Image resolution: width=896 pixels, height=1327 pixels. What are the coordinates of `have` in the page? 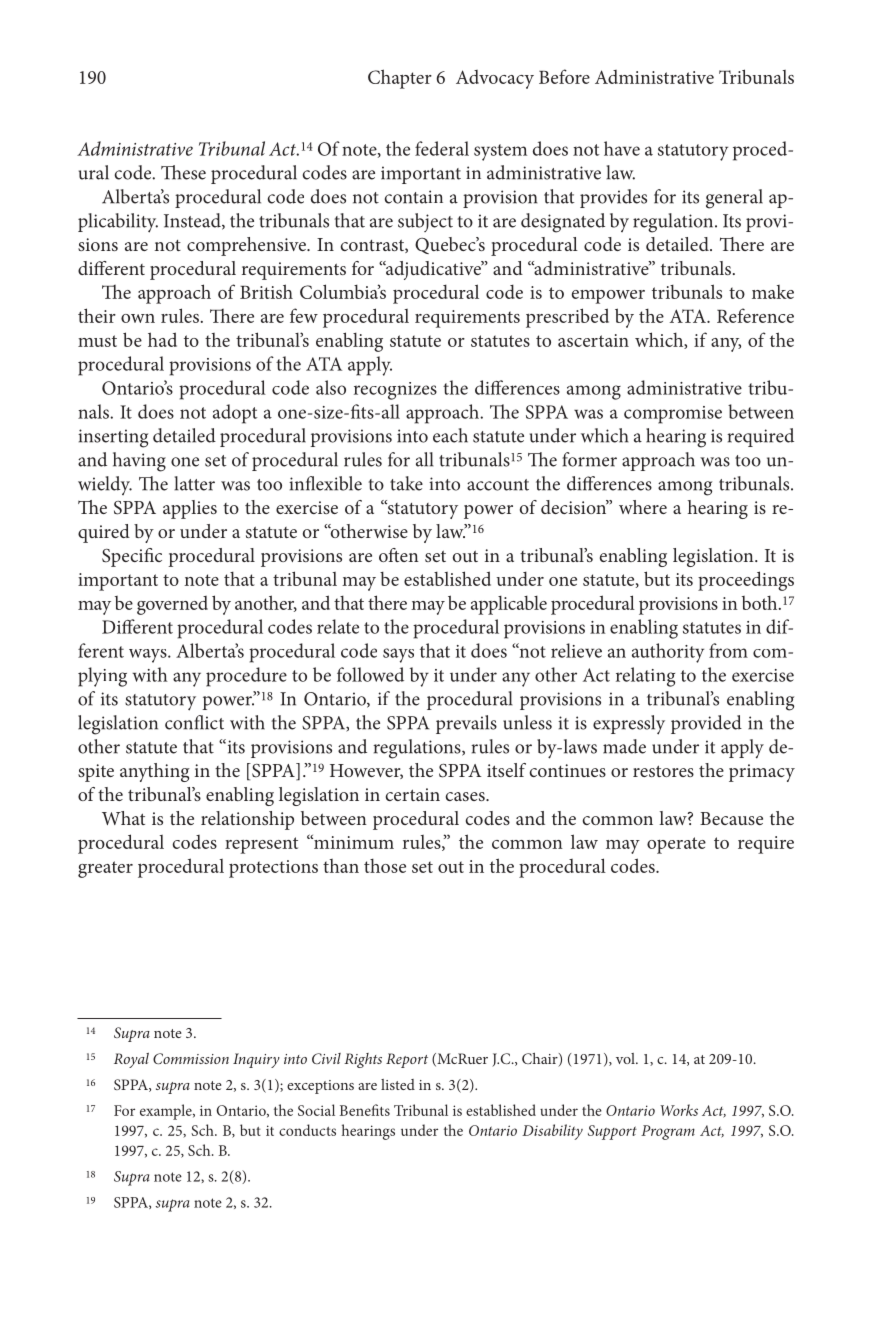 It's located at (622, 148).
